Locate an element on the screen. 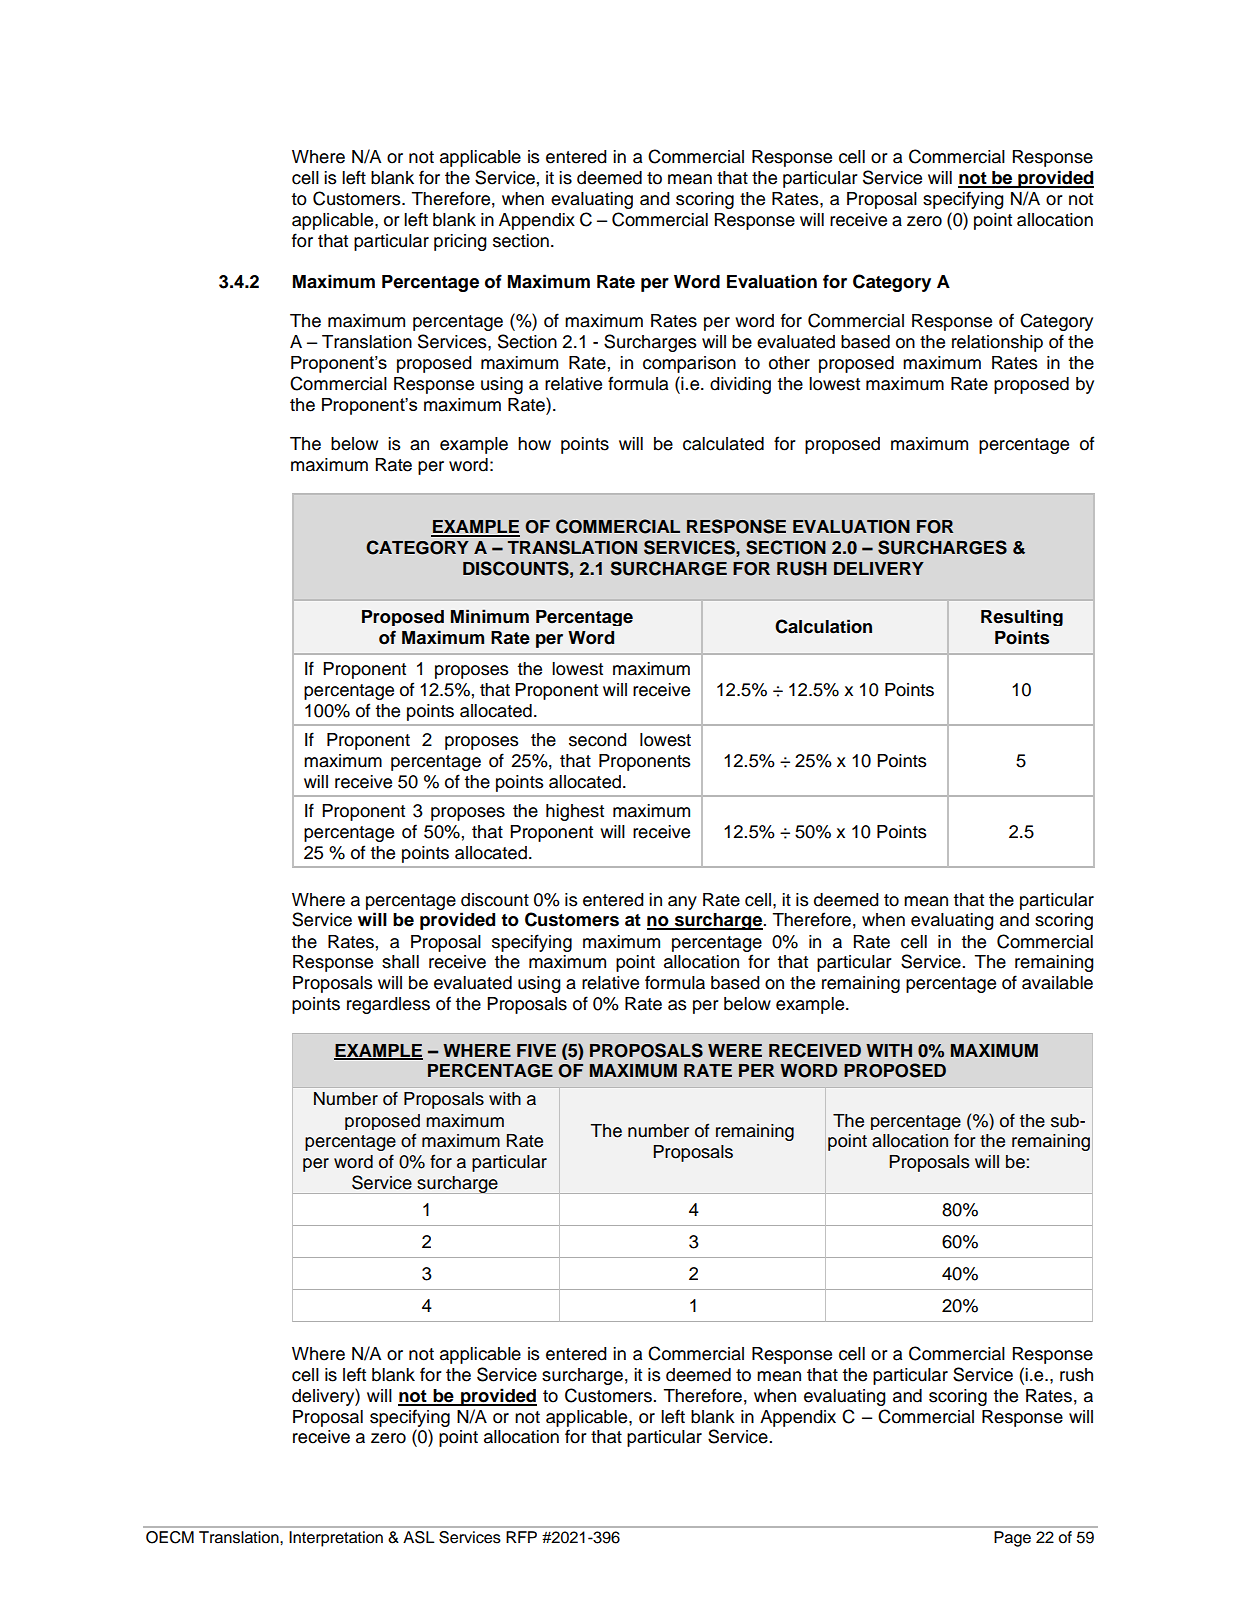  available is located at coordinates (1057, 983).
